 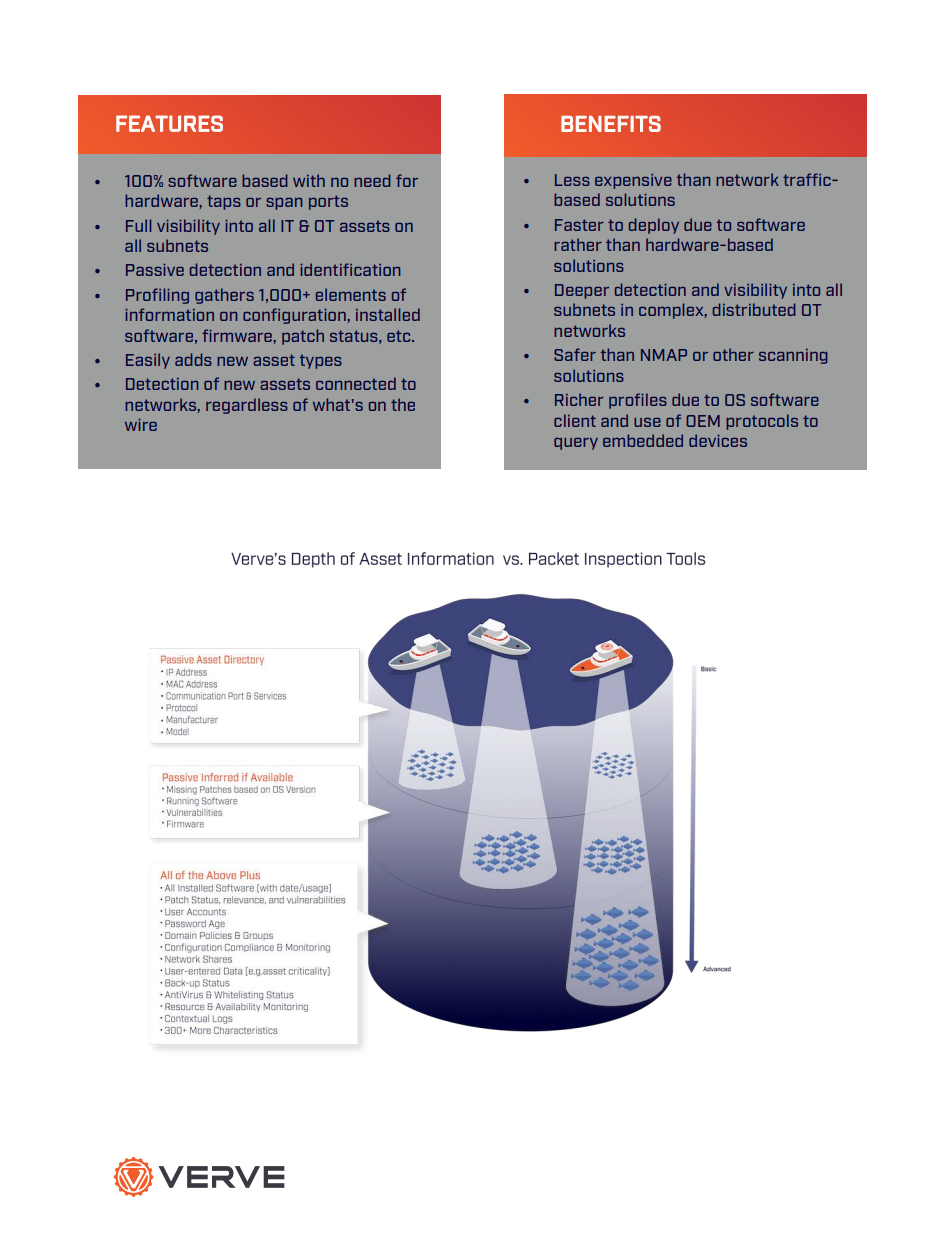 What do you see at coordinates (141, 425) in the image?
I see `wire` at bounding box center [141, 425].
